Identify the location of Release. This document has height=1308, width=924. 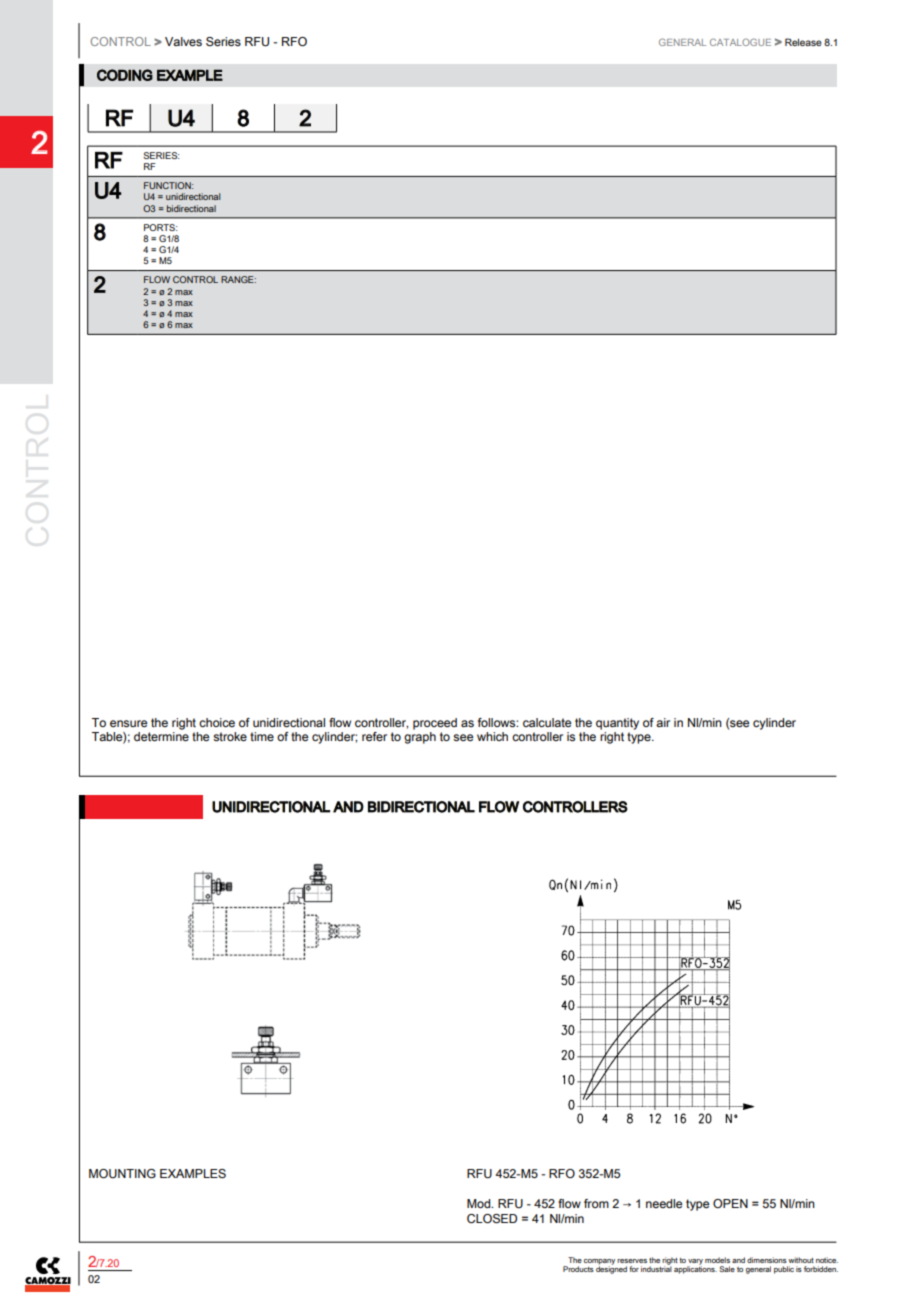
(803, 42).
